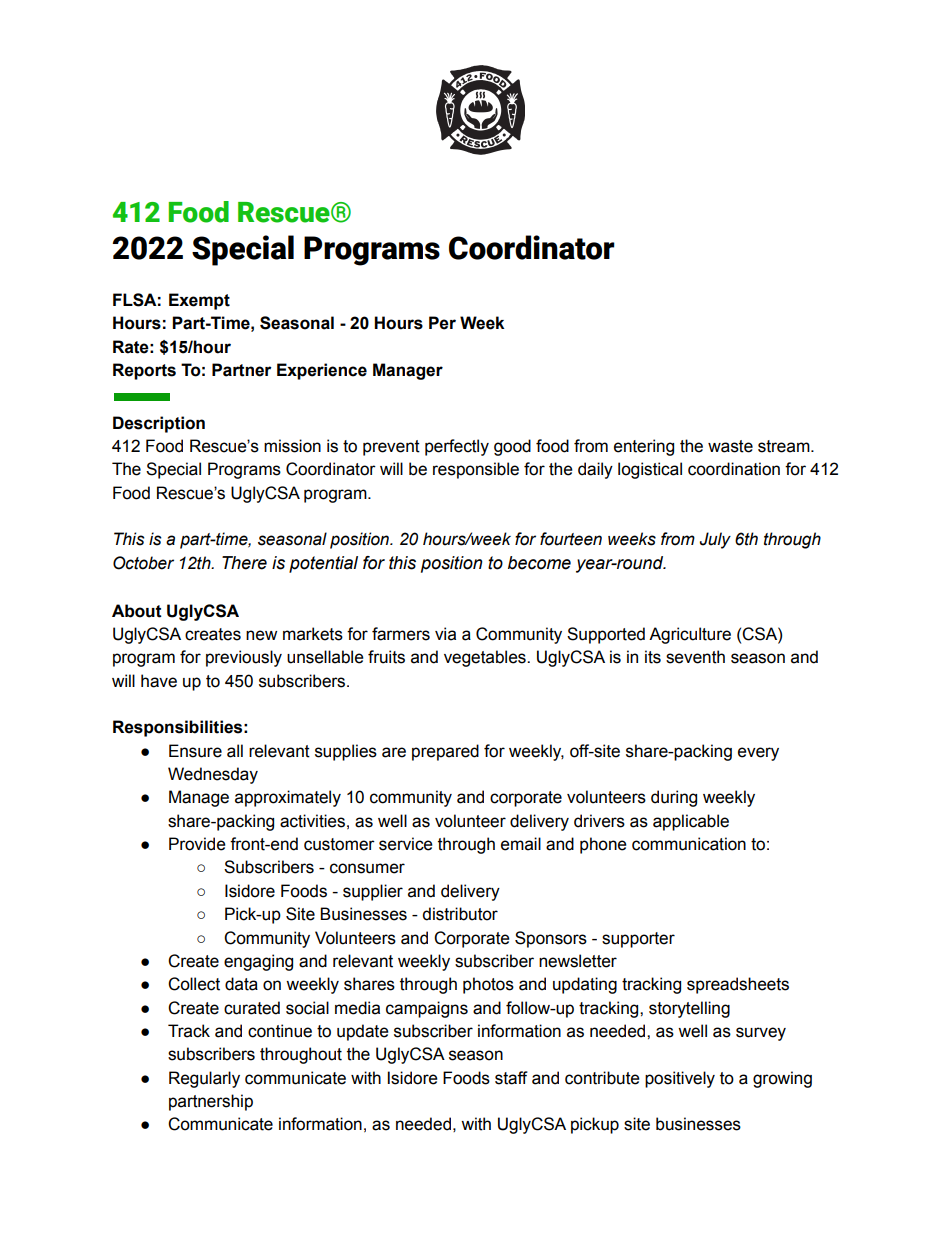  What do you see at coordinates (199, 301) in the document?
I see `Exempt` at bounding box center [199, 301].
